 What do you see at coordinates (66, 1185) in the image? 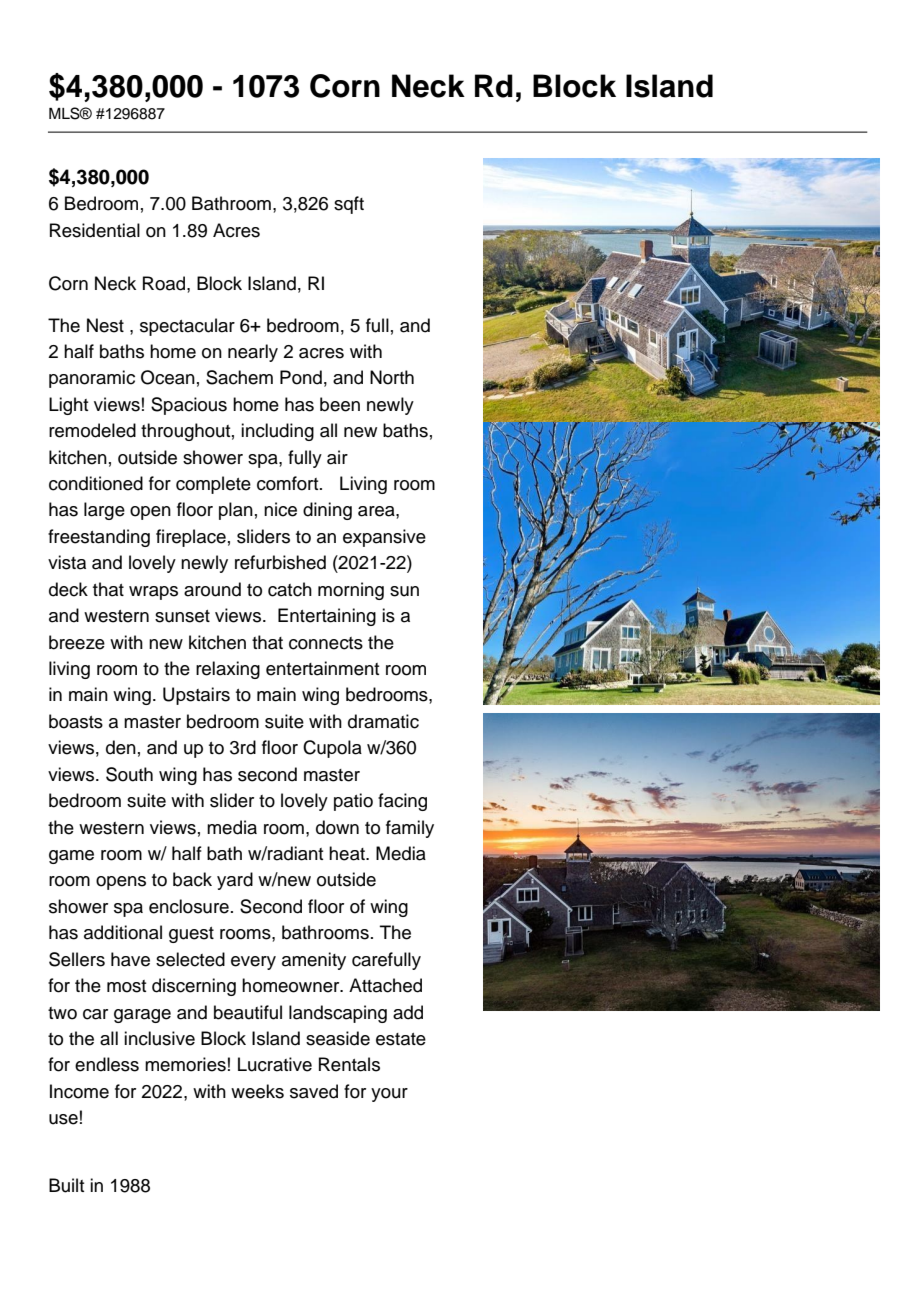
I see `Built` at bounding box center [66, 1185].
